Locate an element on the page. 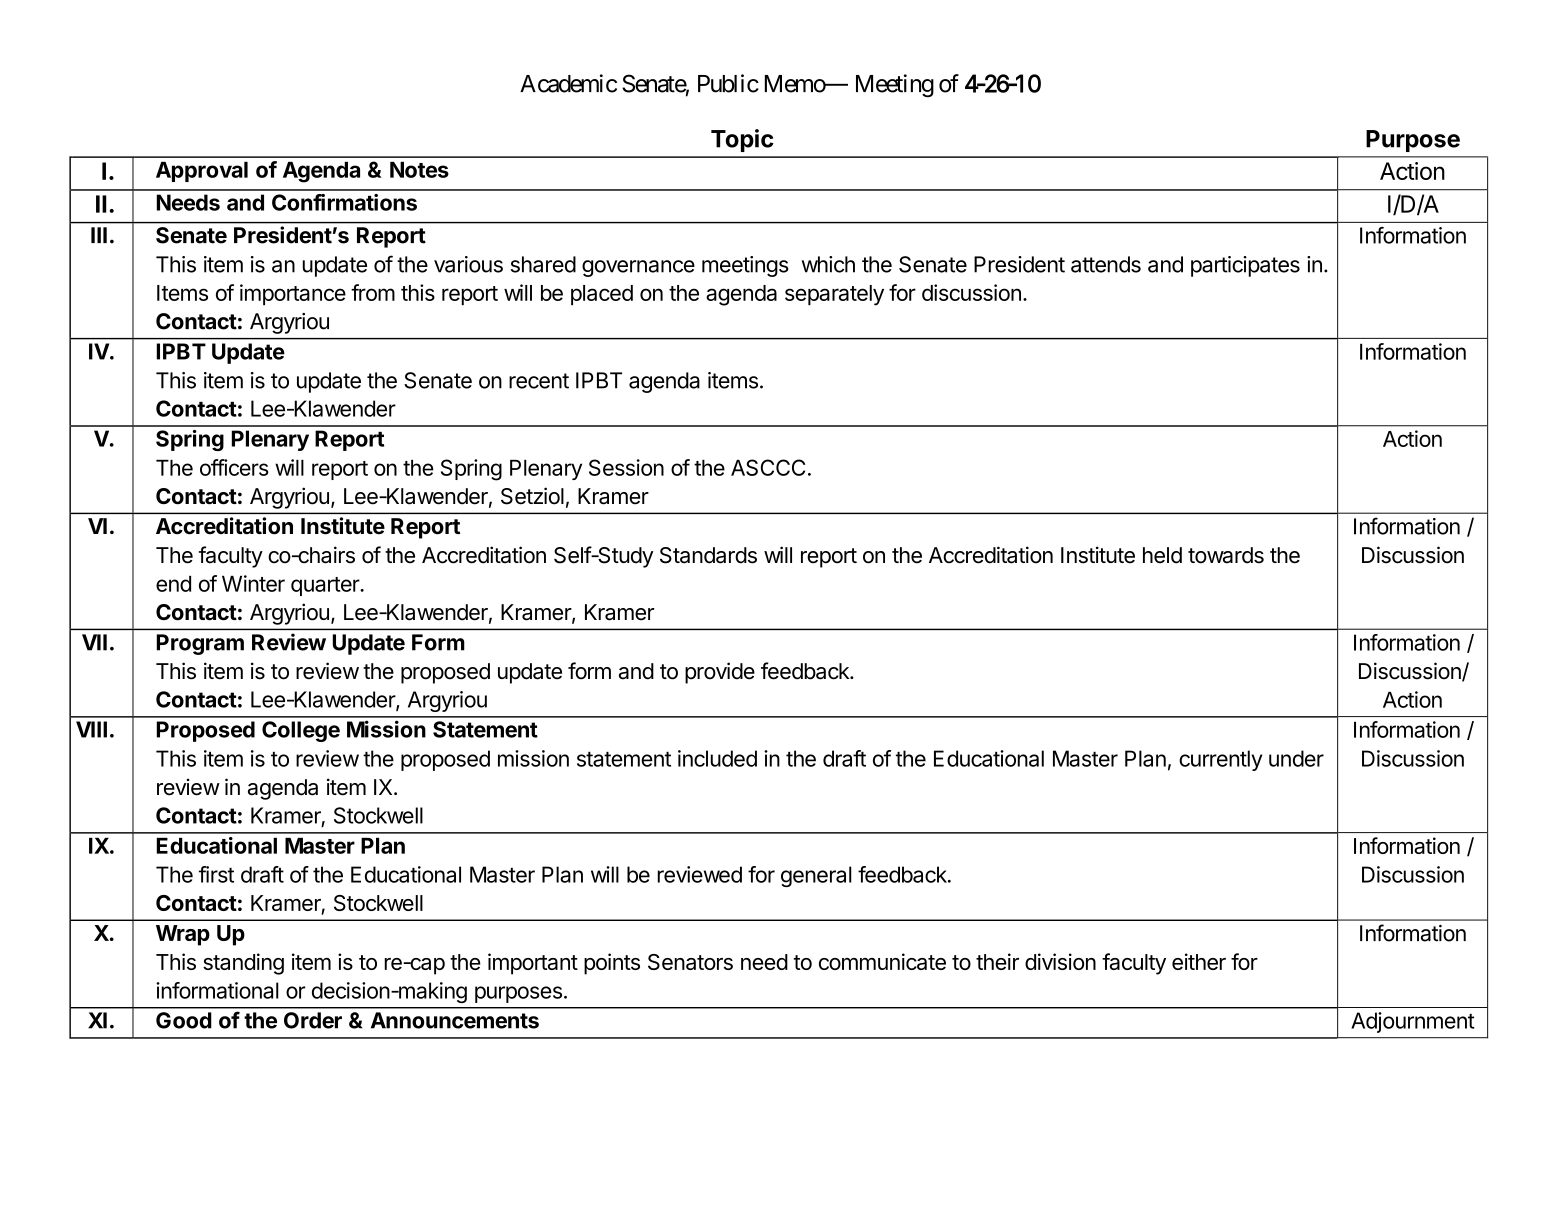 The width and height of the image is (1559, 1205). Topic is located at coordinates (742, 140).
